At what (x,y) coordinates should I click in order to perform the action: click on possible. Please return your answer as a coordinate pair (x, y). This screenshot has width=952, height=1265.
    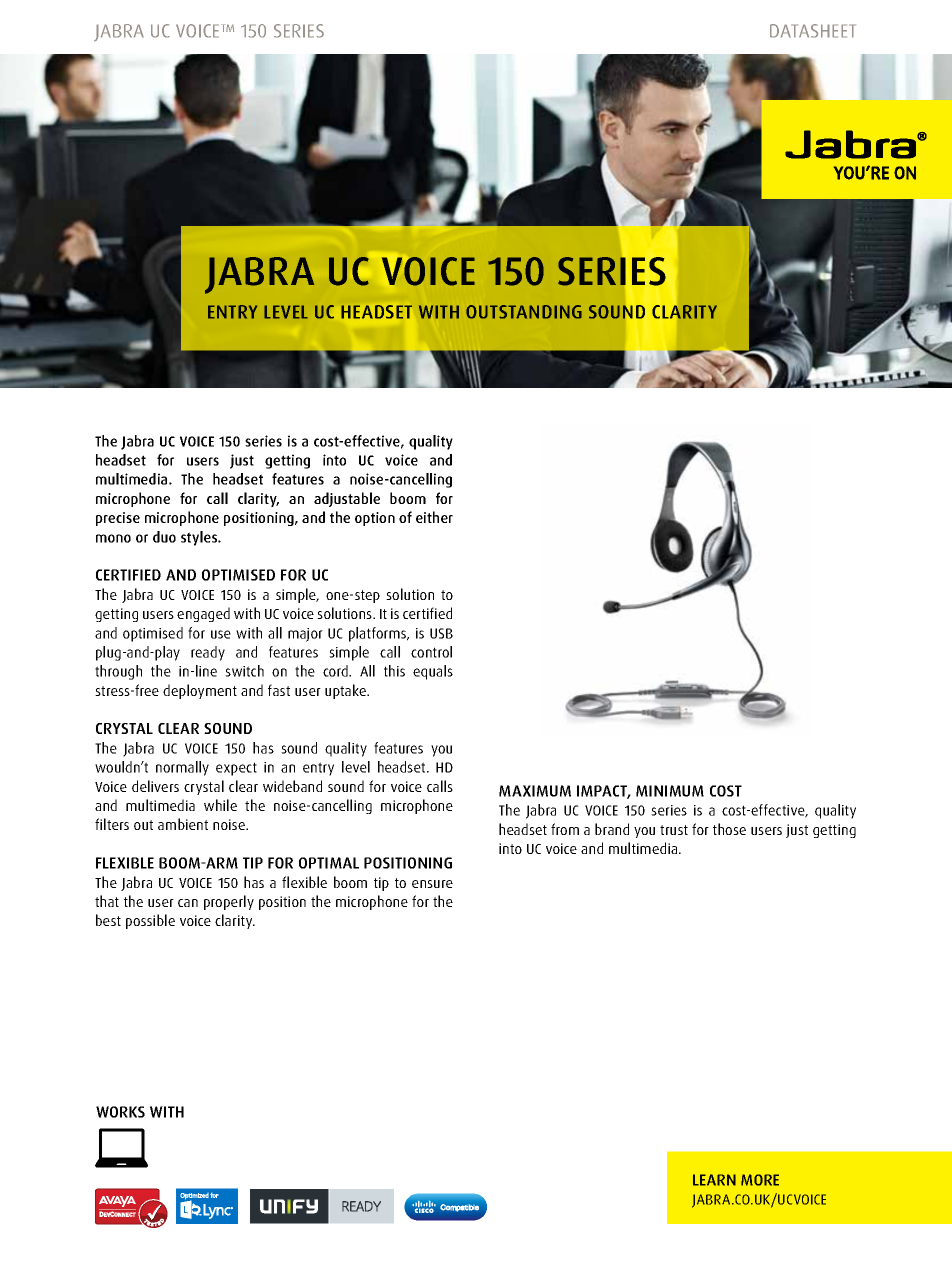
    Looking at the image, I should click on (150, 921).
